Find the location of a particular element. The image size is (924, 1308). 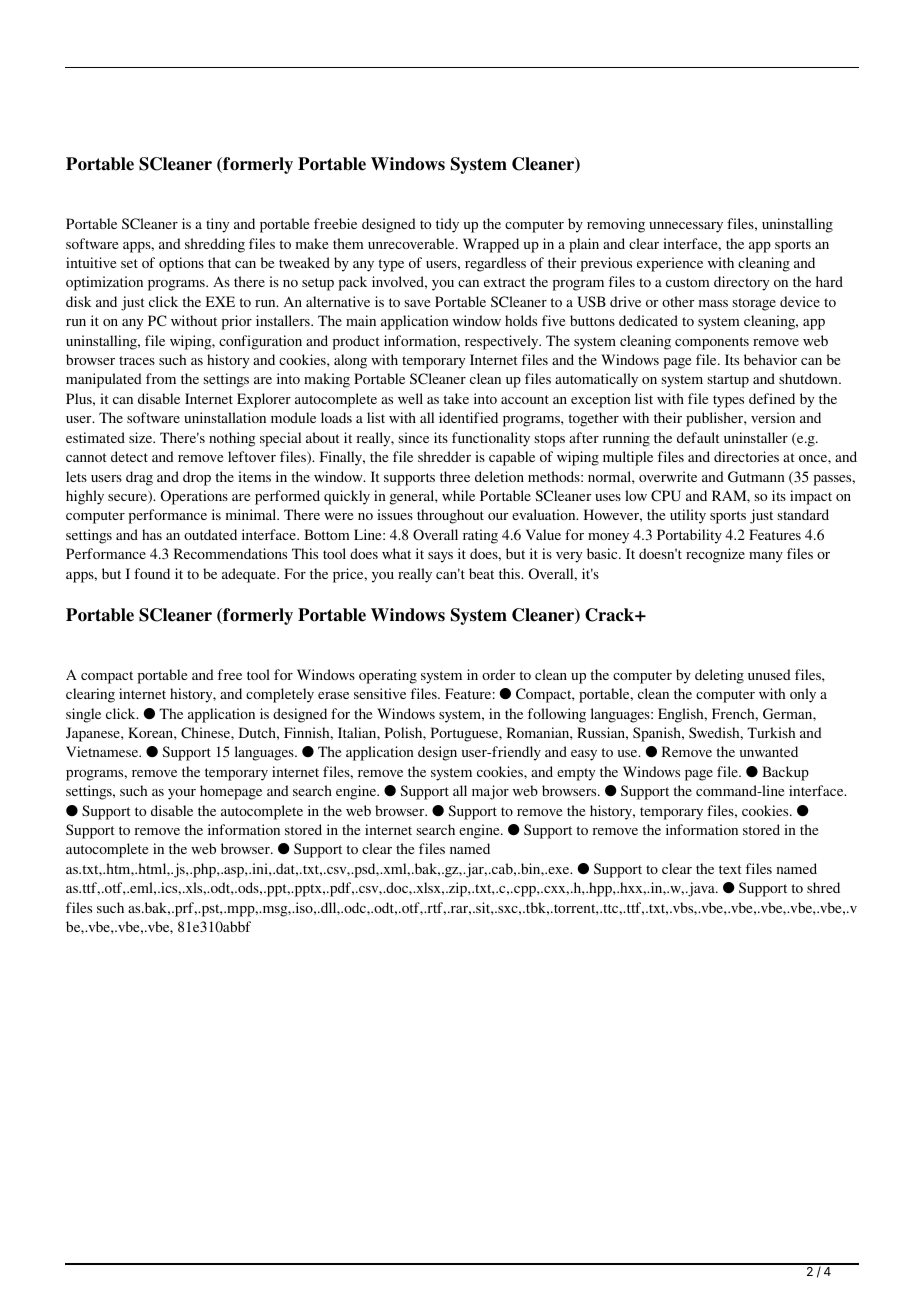

unnecessary is located at coordinates (686, 227).
